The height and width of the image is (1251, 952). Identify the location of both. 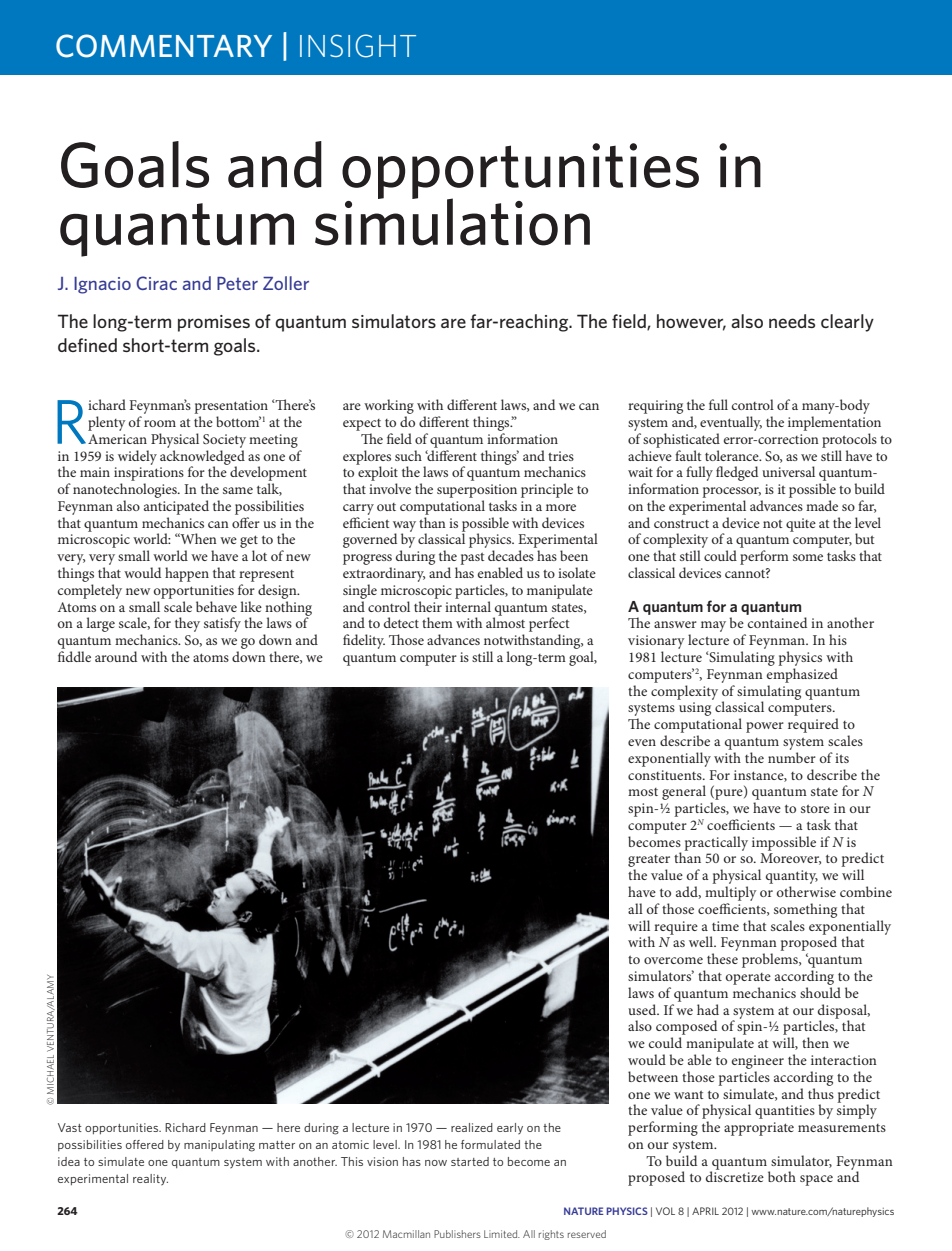
(782, 1176).
